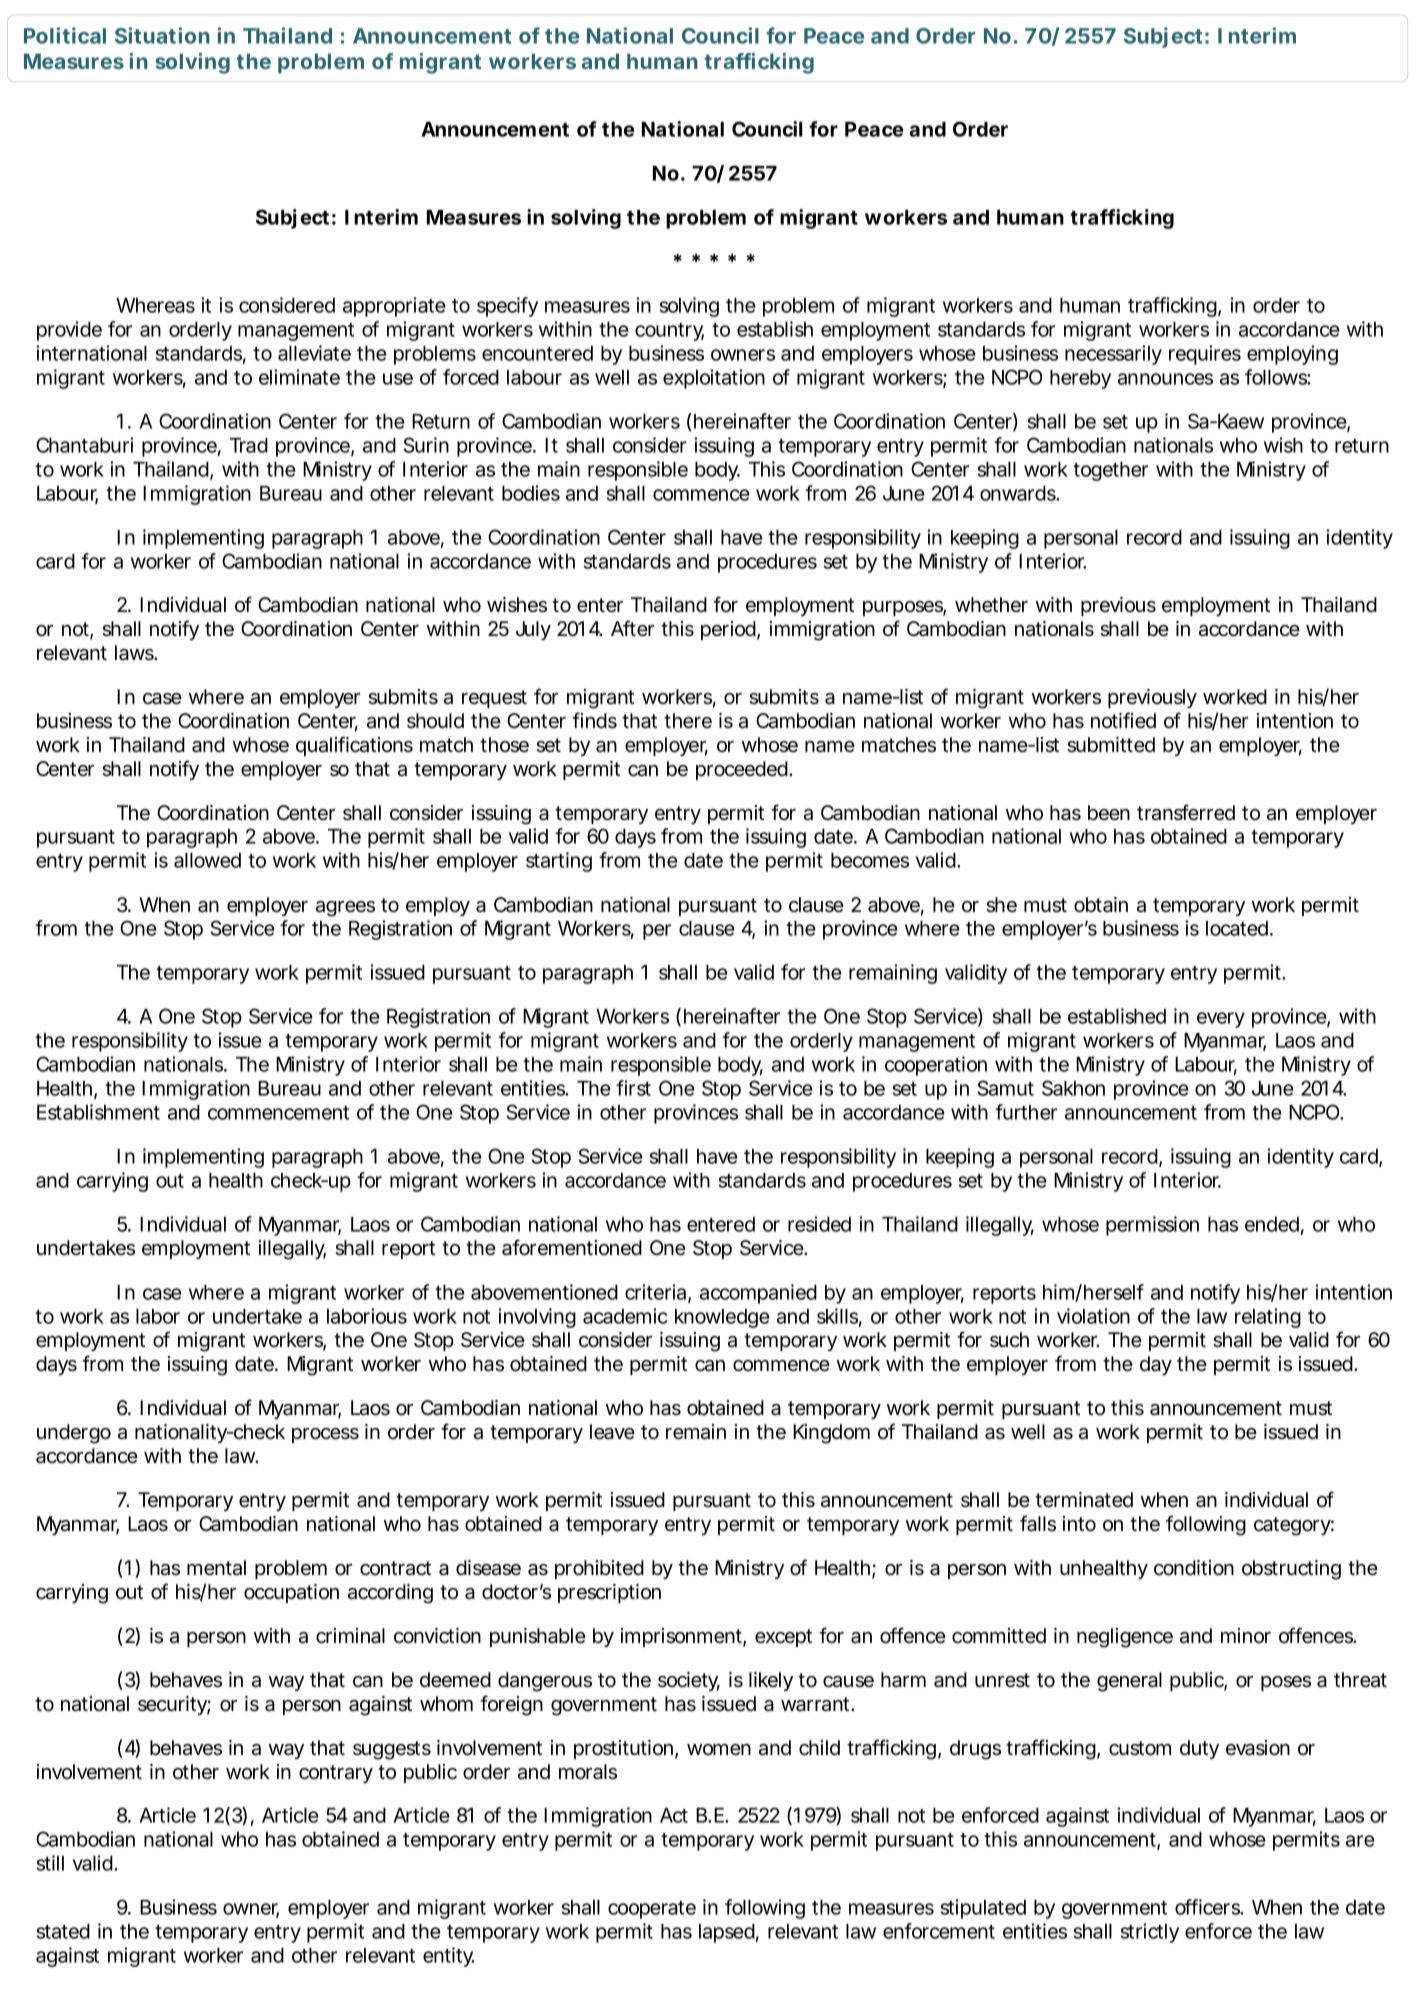  I want to click on every, so click(1221, 1020).
